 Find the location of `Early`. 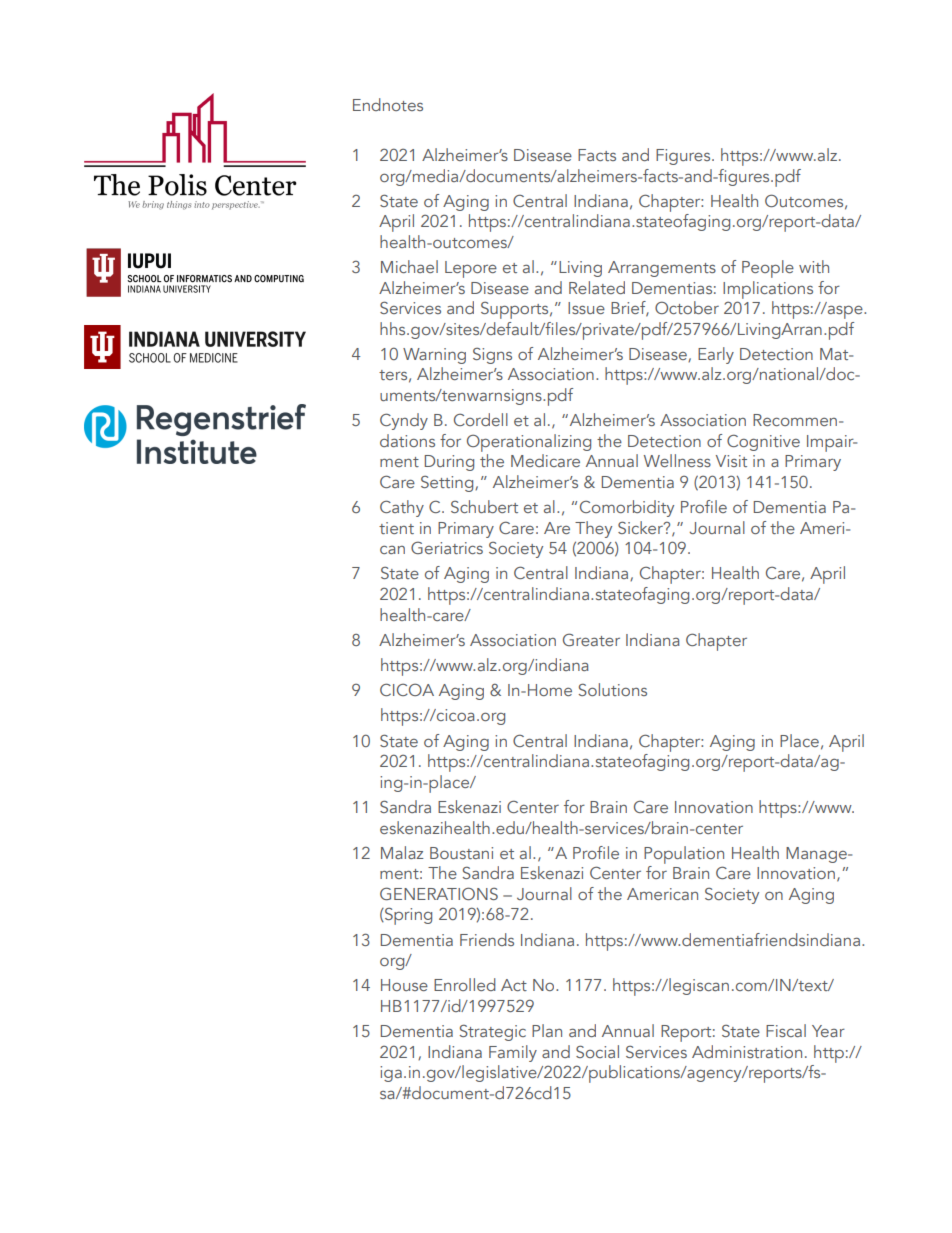

Early is located at coordinates (716, 355).
